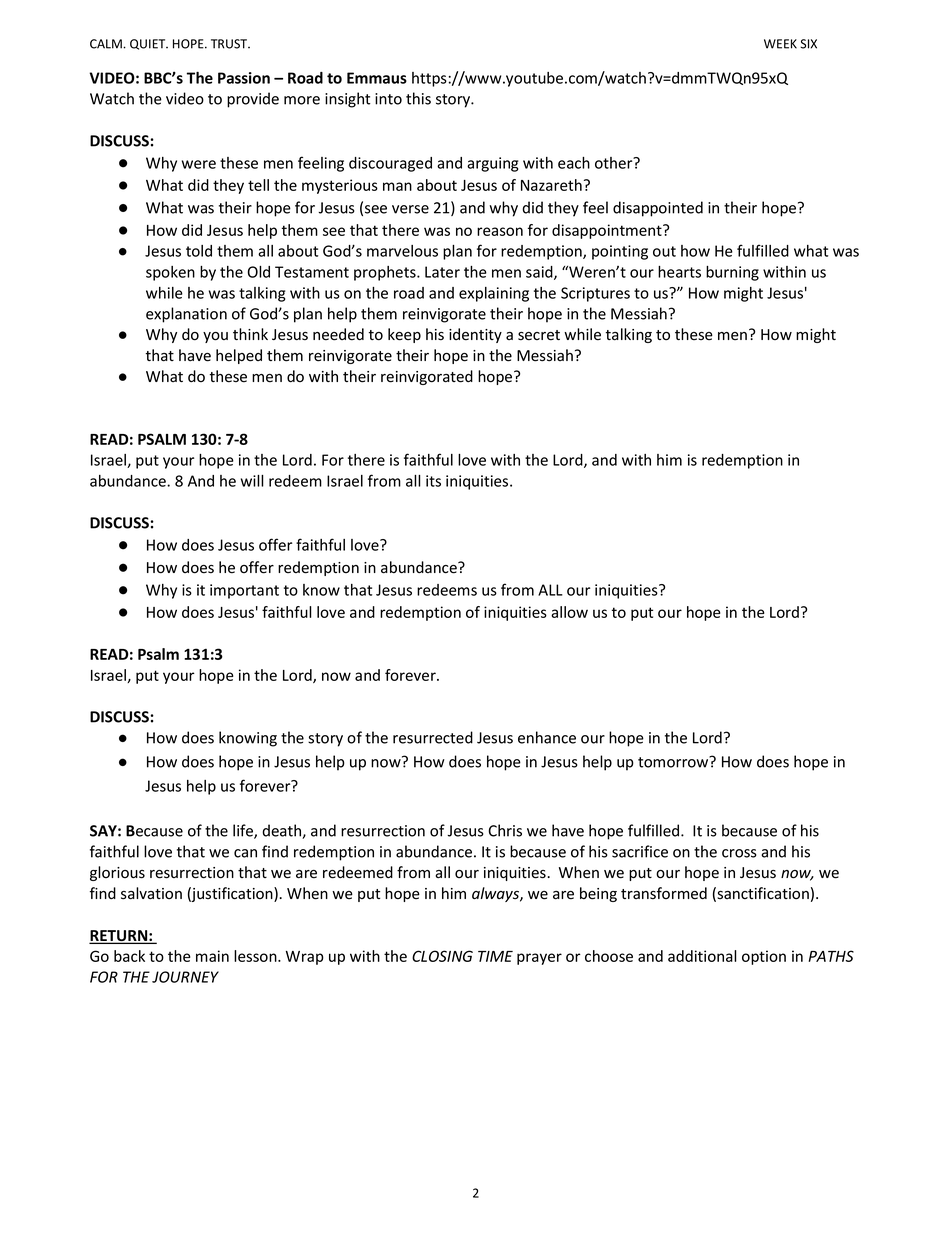 This screenshot has width=952, height=1233. Describe the element at coordinates (780, 44) in the screenshot. I see `WEEK` at that location.
